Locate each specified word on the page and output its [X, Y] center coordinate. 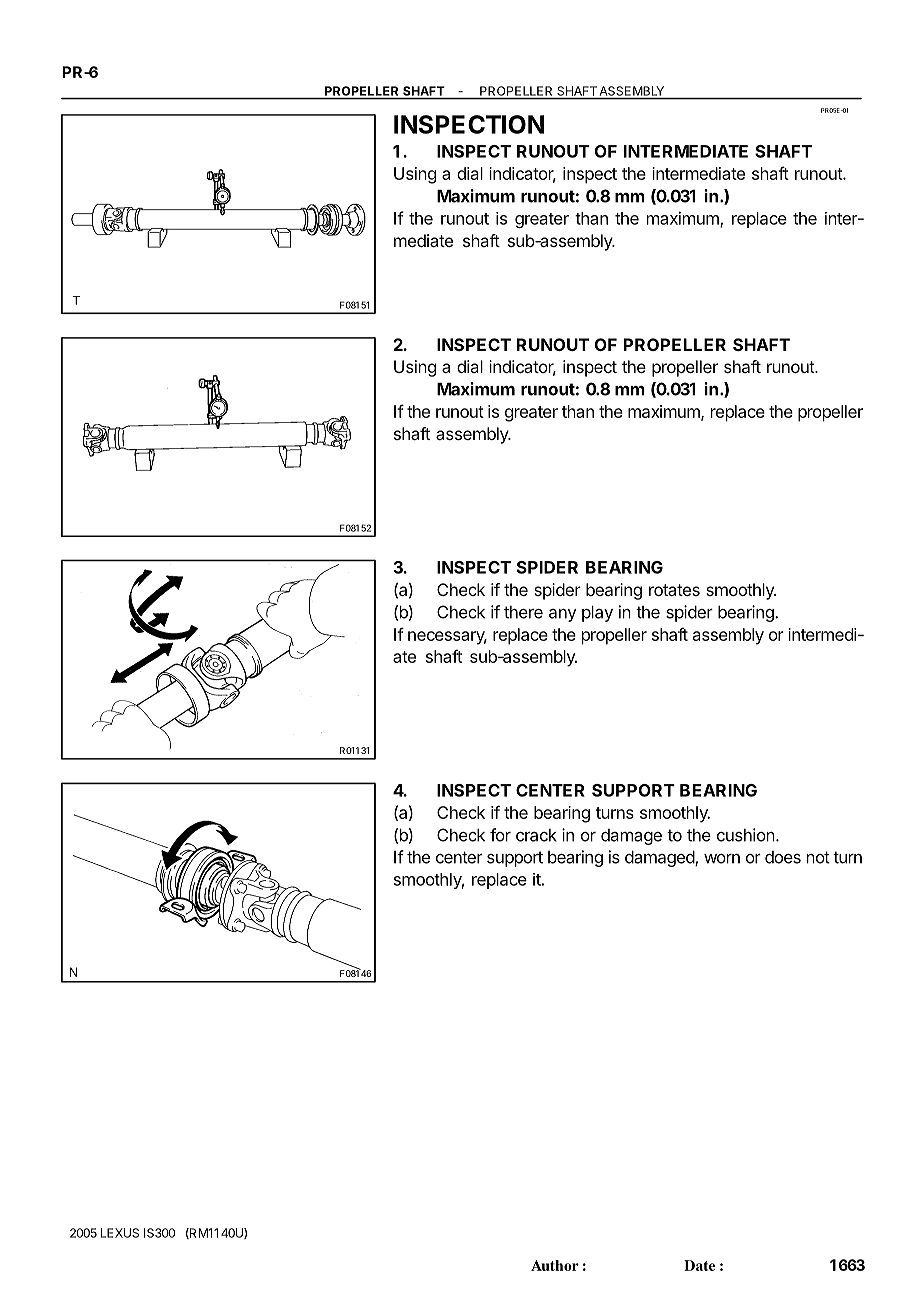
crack [536, 835]
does [783, 857]
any [562, 615]
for [500, 835]
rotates [674, 590]
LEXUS [120, 1233]
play [597, 614]
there [523, 612]
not [818, 857]
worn [722, 859]
